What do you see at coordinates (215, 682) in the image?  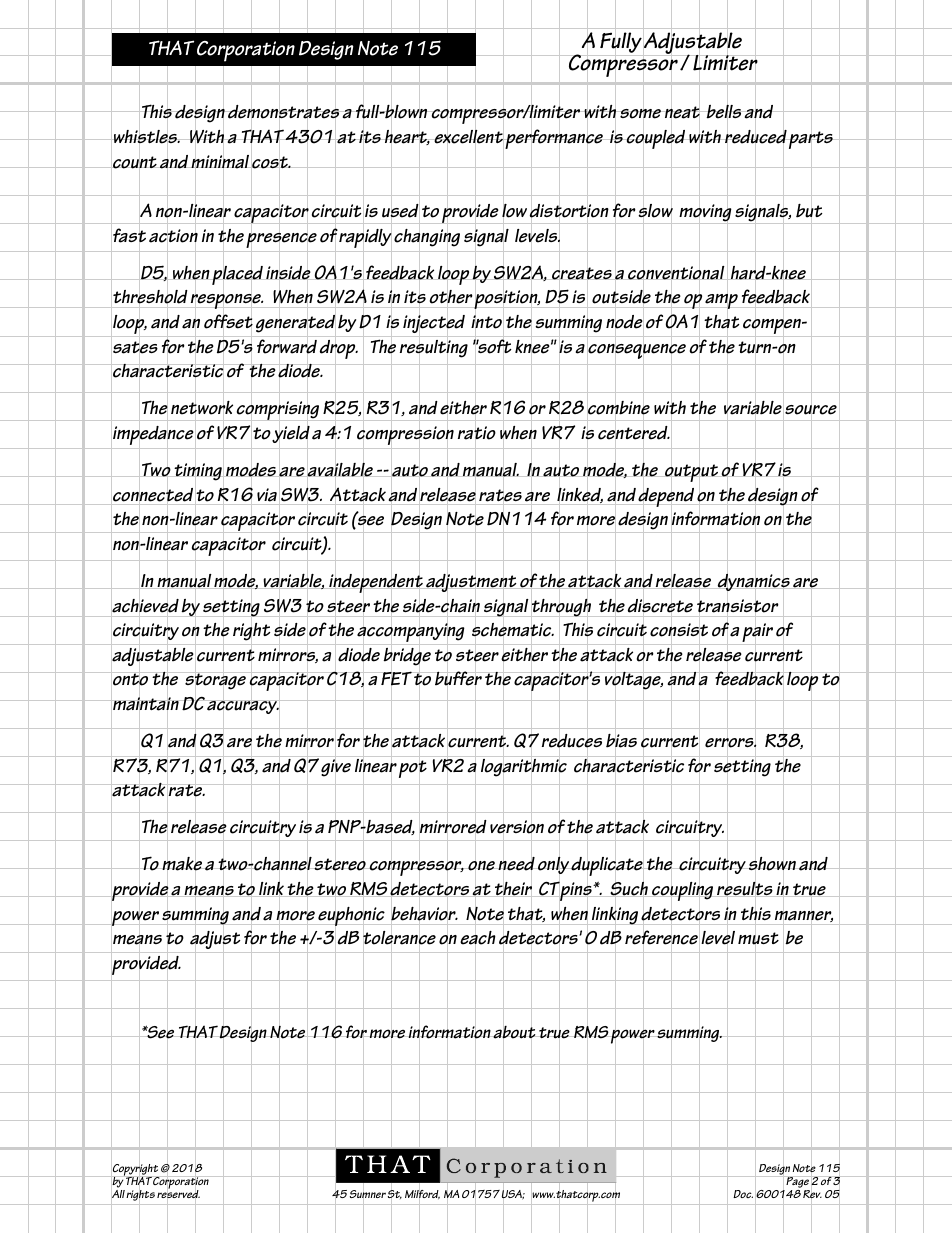 I see `storage` at bounding box center [215, 682].
